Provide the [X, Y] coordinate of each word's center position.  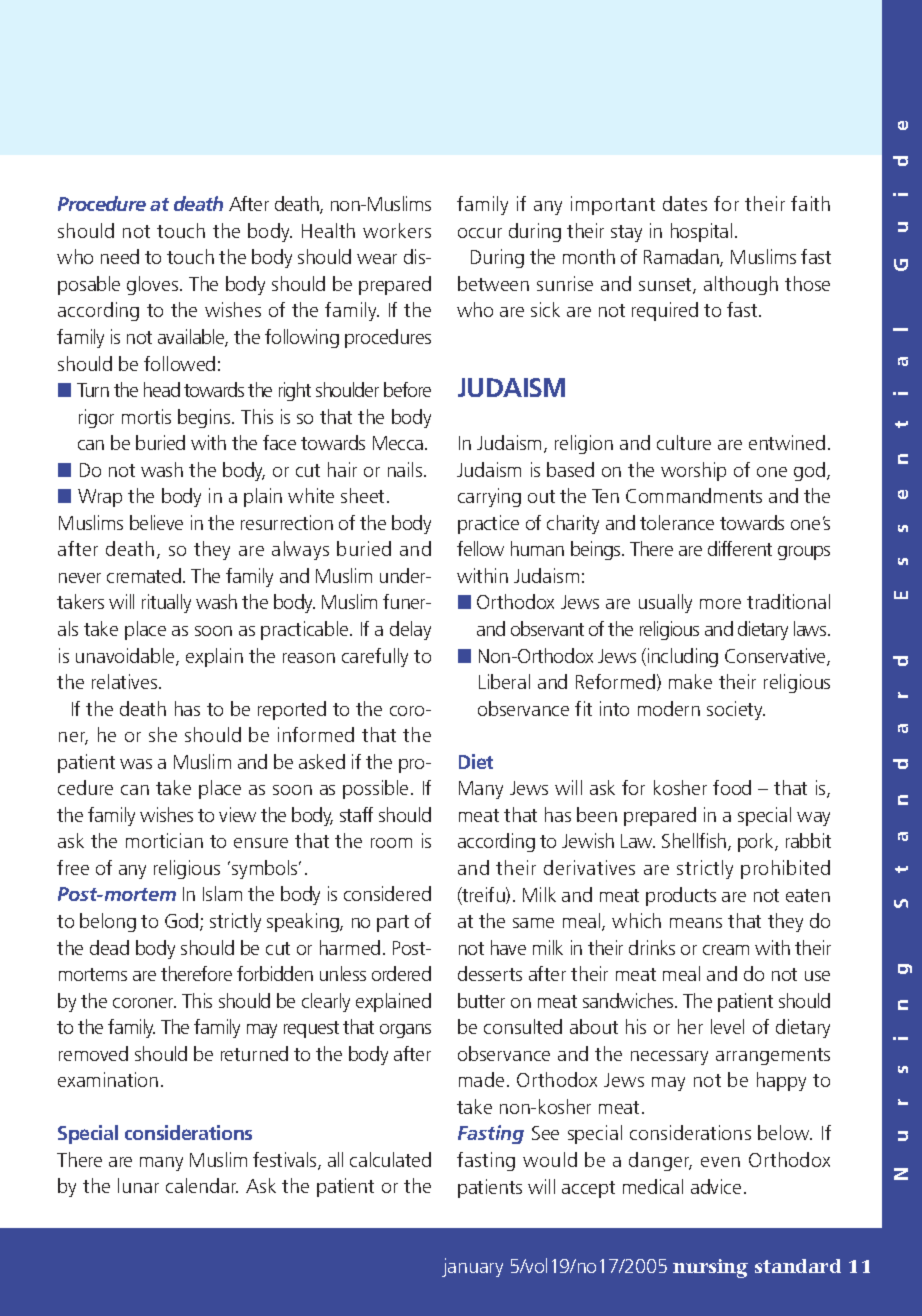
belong [108, 922]
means [696, 923]
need [120, 256]
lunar [138, 1185]
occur [480, 233]
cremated [144, 575]
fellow [480, 548]
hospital [701, 232]
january [472, 1267]
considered [387, 893]
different [740, 548]
